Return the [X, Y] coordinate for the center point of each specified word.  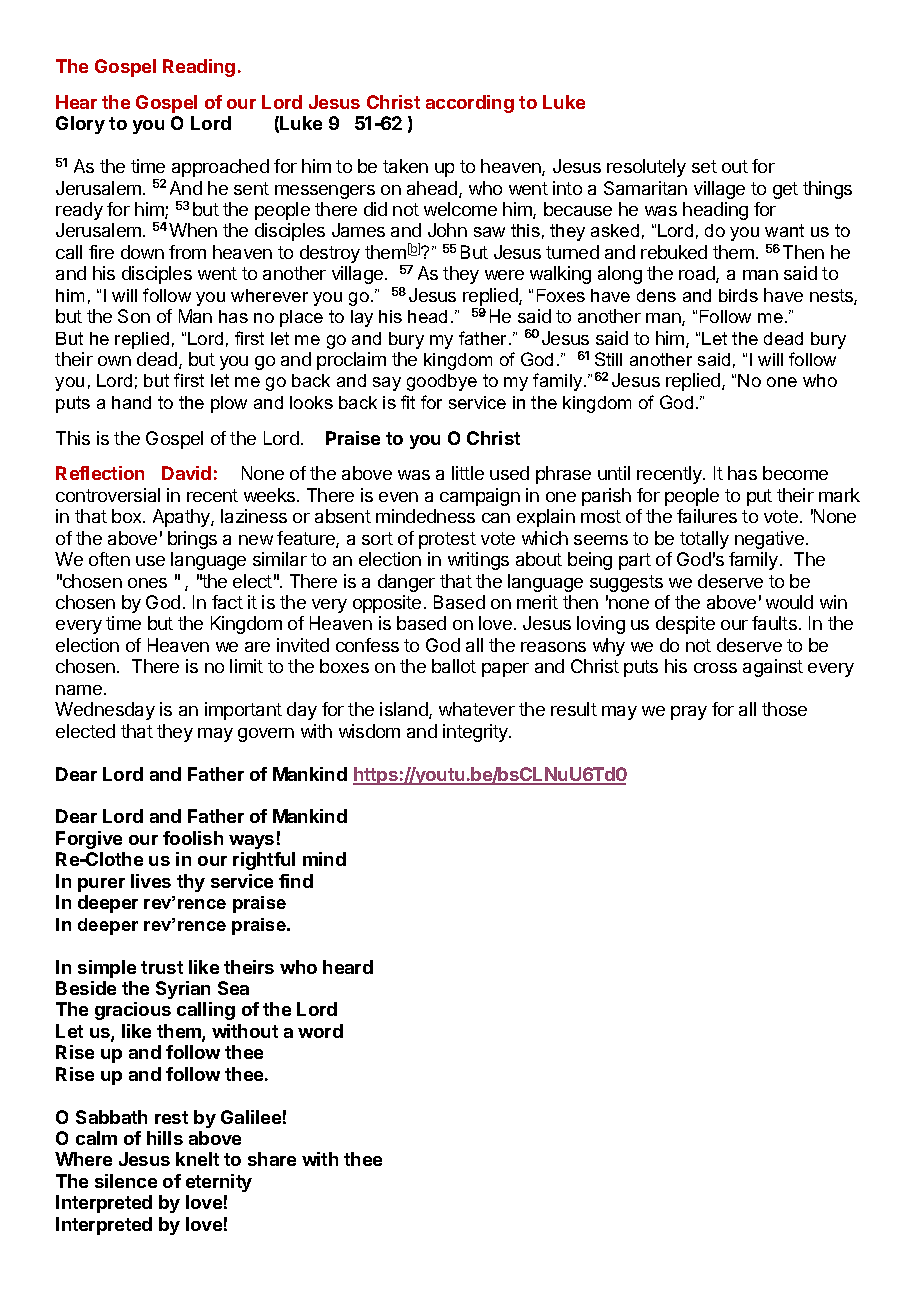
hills [165, 1138]
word [320, 1031]
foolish [193, 838]
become [795, 473]
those [784, 709]
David [186, 473]
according [470, 104]
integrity [476, 733]
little [468, 473]
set [704, 166]
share [272, 1159]
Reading [199, 68]
